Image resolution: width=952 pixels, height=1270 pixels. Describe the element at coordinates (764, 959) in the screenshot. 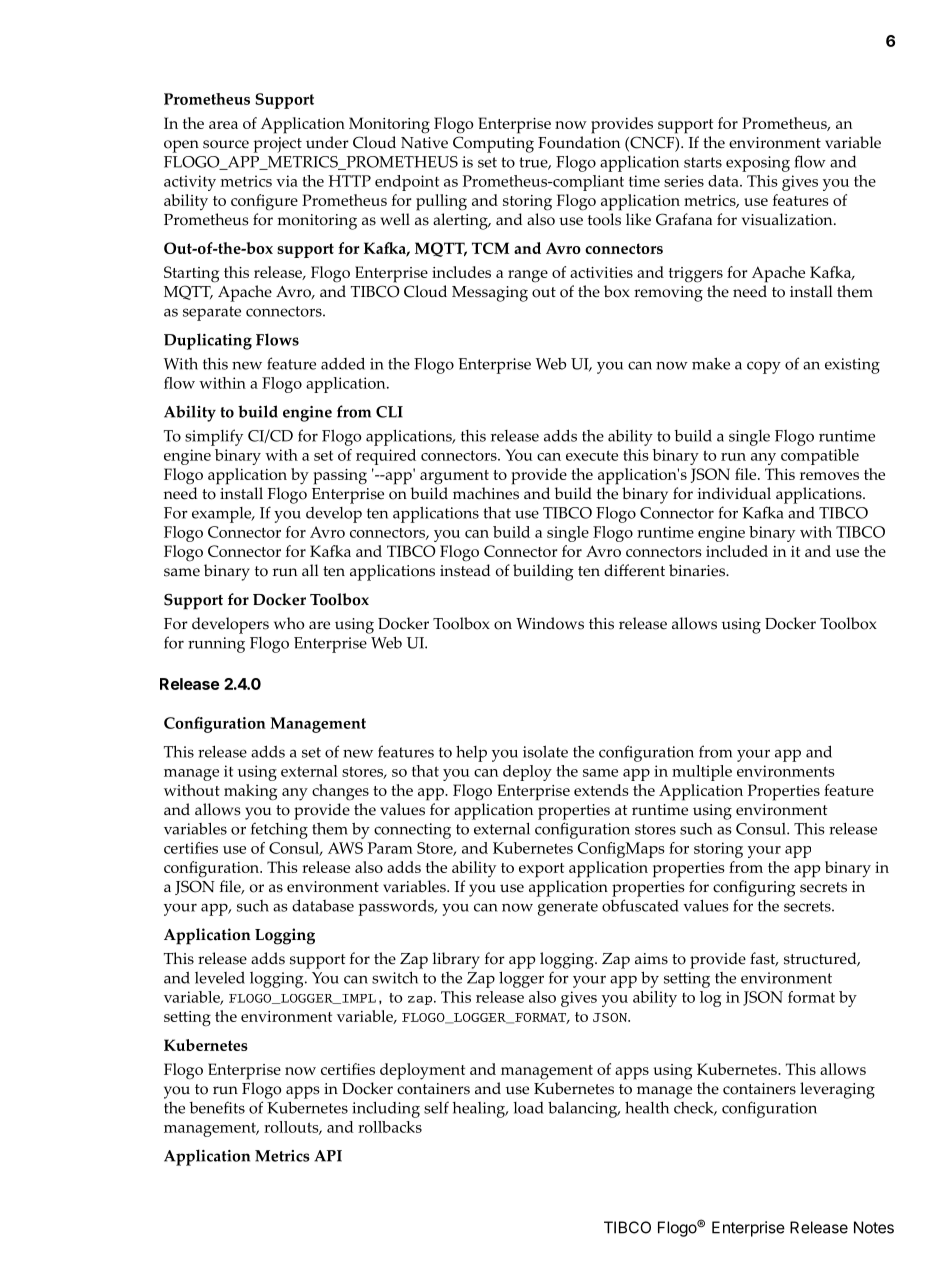

I see `fast` at that location.
